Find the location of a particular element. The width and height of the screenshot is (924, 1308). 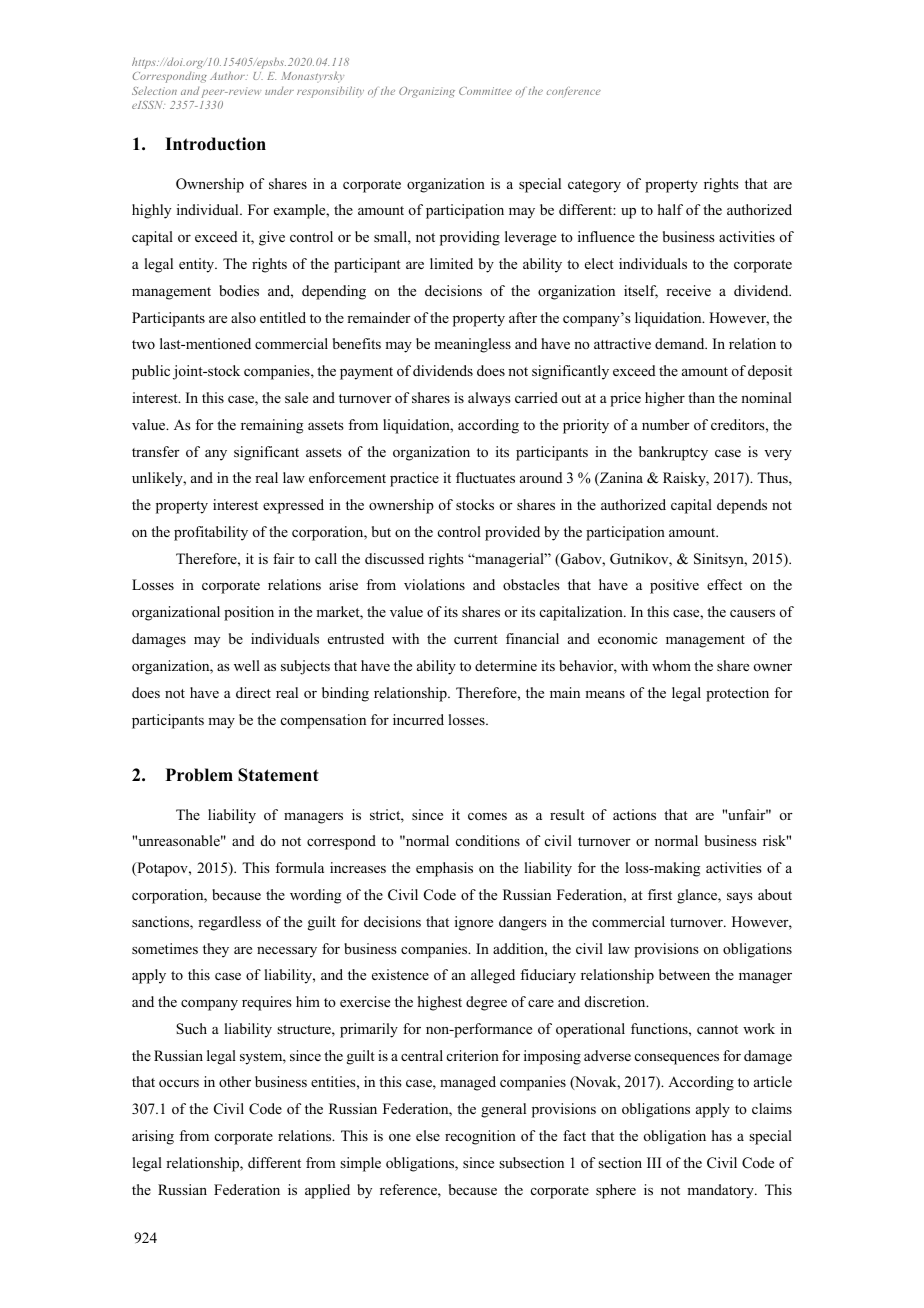

Introduction is located at coordinates (215, 144).
